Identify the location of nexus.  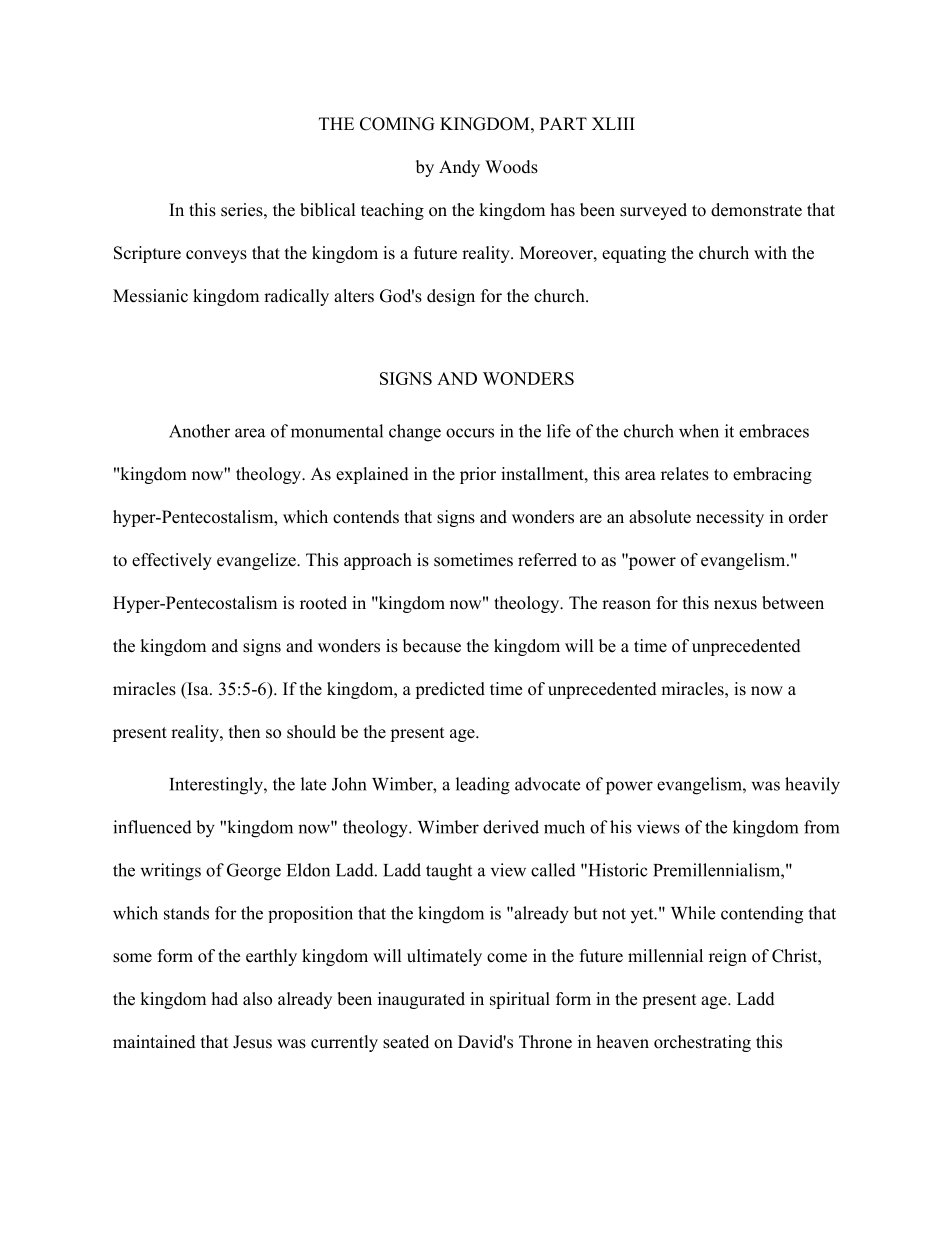
(735, 605).
